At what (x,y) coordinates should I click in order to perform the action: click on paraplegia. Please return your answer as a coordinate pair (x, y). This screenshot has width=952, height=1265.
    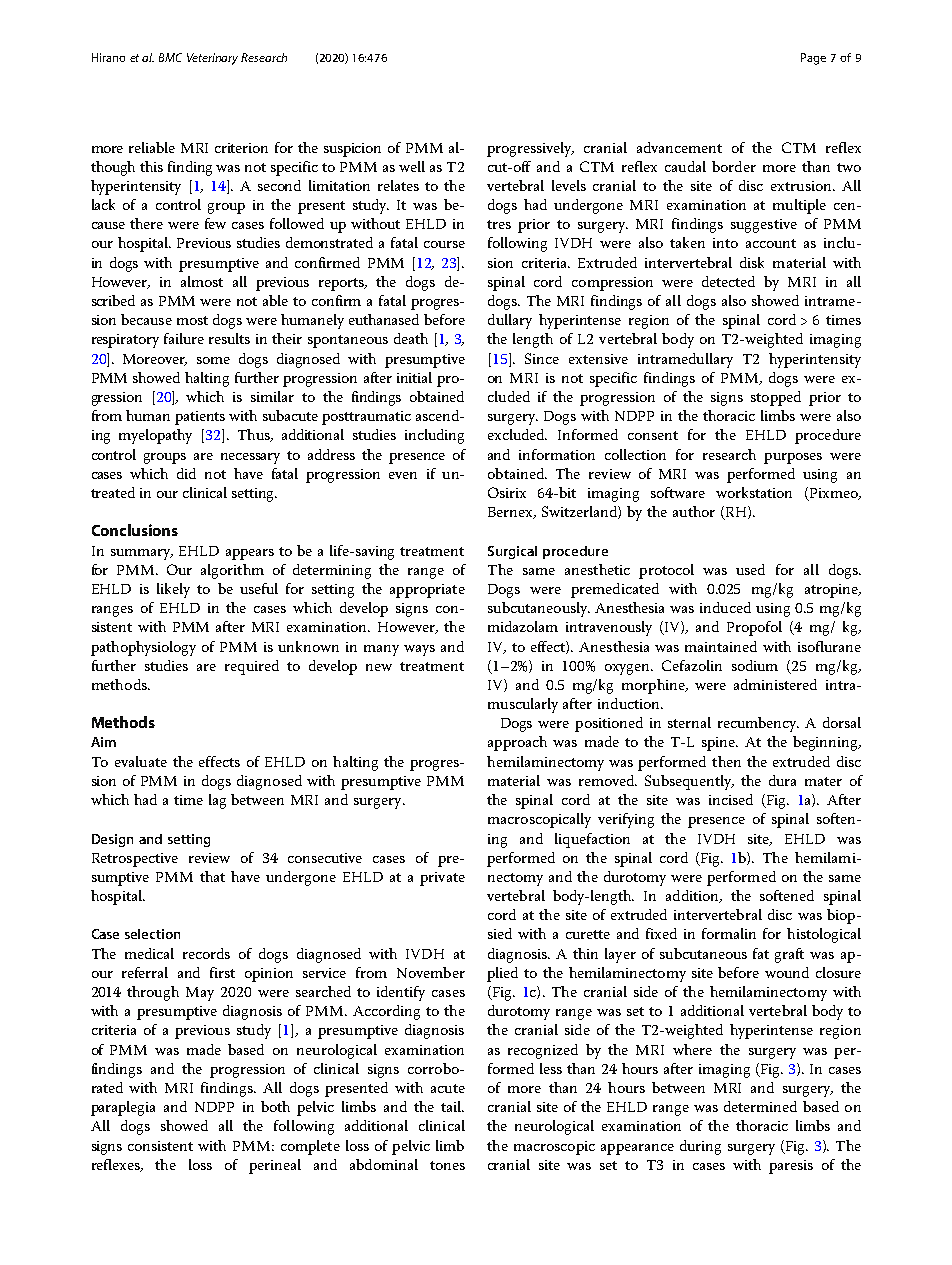
    Looking at the image, I should click on (123, 1108).
